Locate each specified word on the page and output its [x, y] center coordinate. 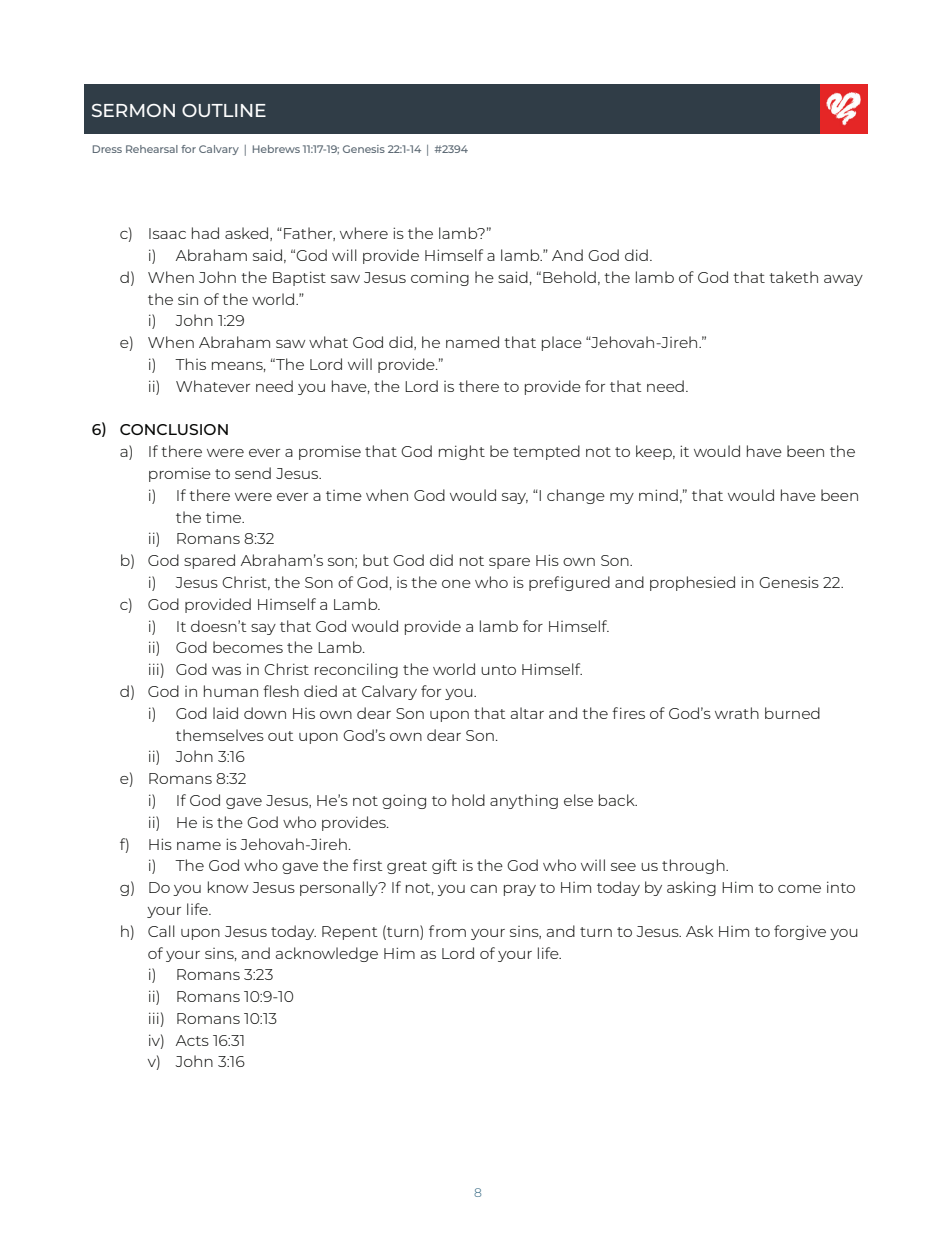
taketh [793, 277]
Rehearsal [152, 149]
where [364, 233]
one [456, 584]
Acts [192, 1040]
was [226, 671]
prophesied [692, 583]
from [447, 931]
